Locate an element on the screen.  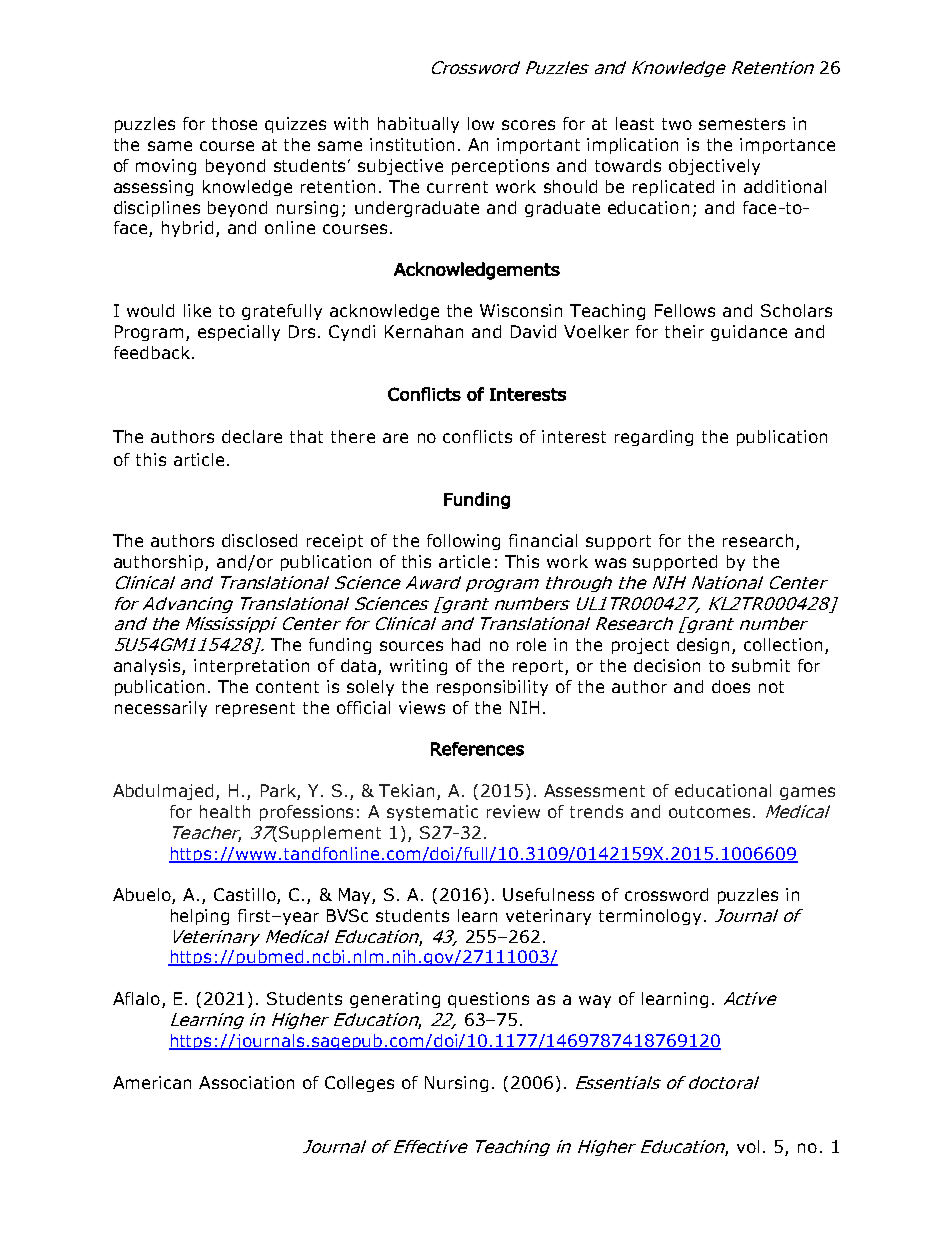
perceptions is located at coordinates (500, 167).
